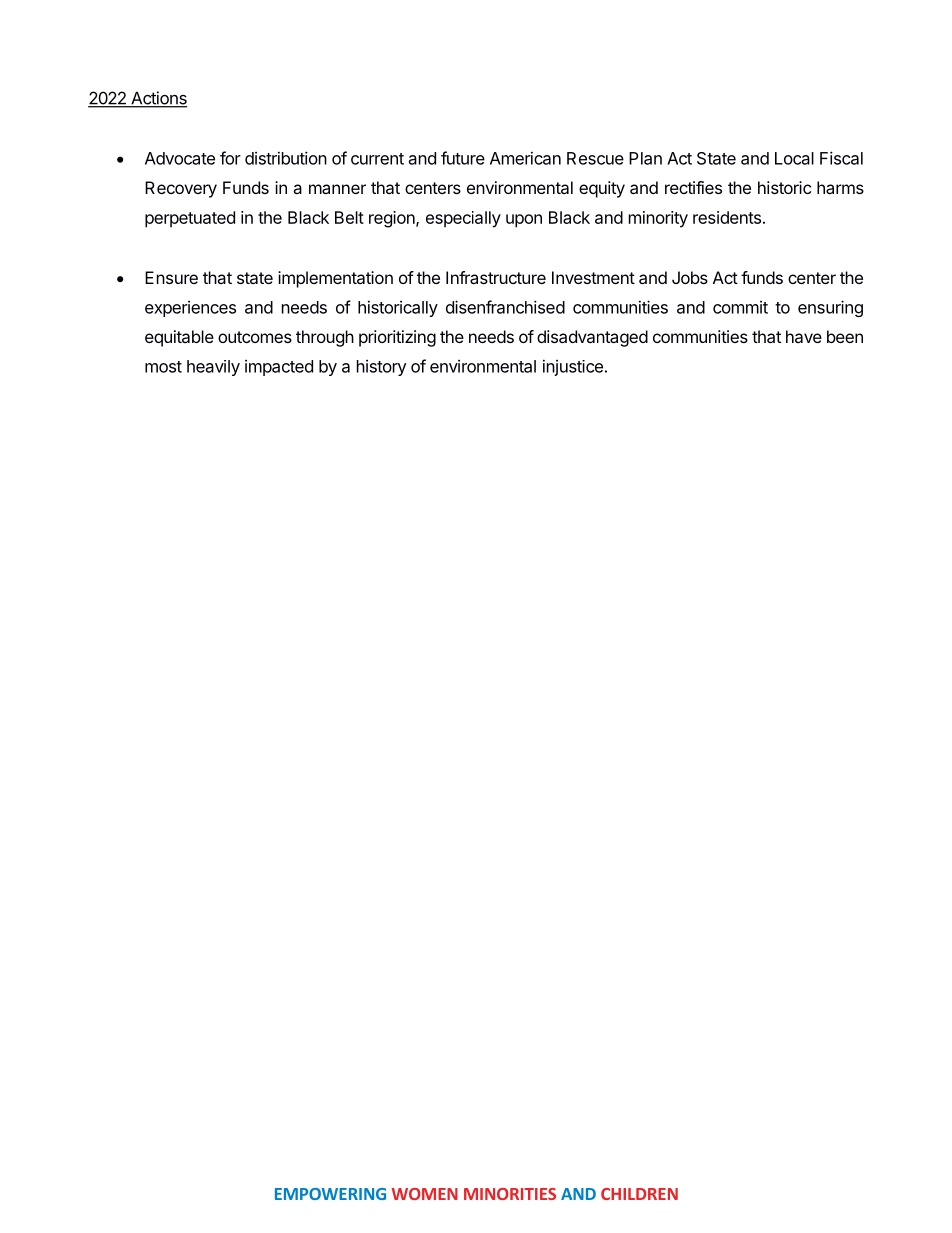  I want to click on EMPOWERING, so click(330, 1194).
